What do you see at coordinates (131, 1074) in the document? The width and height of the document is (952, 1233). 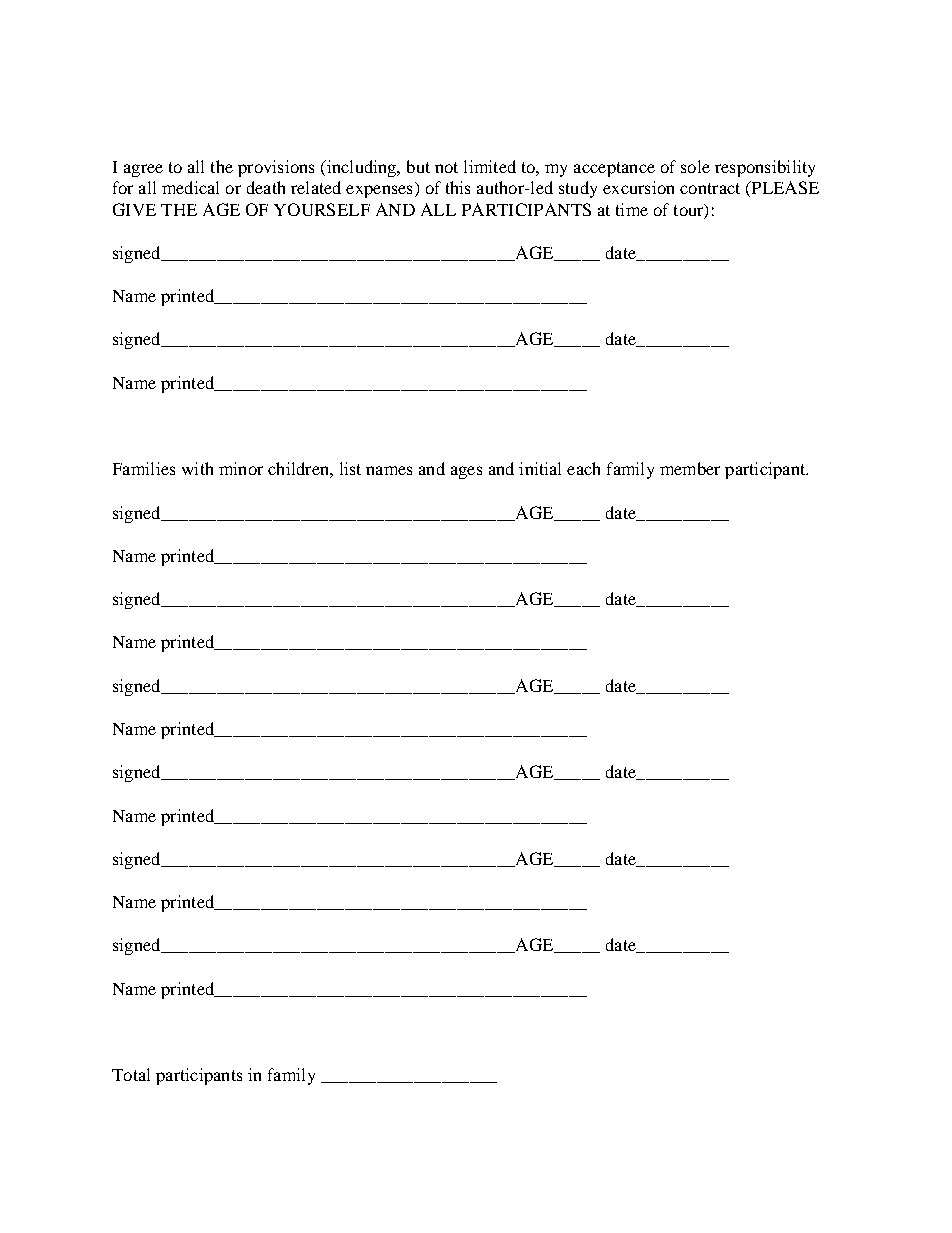 I see `Total` at bounding box center [131, 1074].
